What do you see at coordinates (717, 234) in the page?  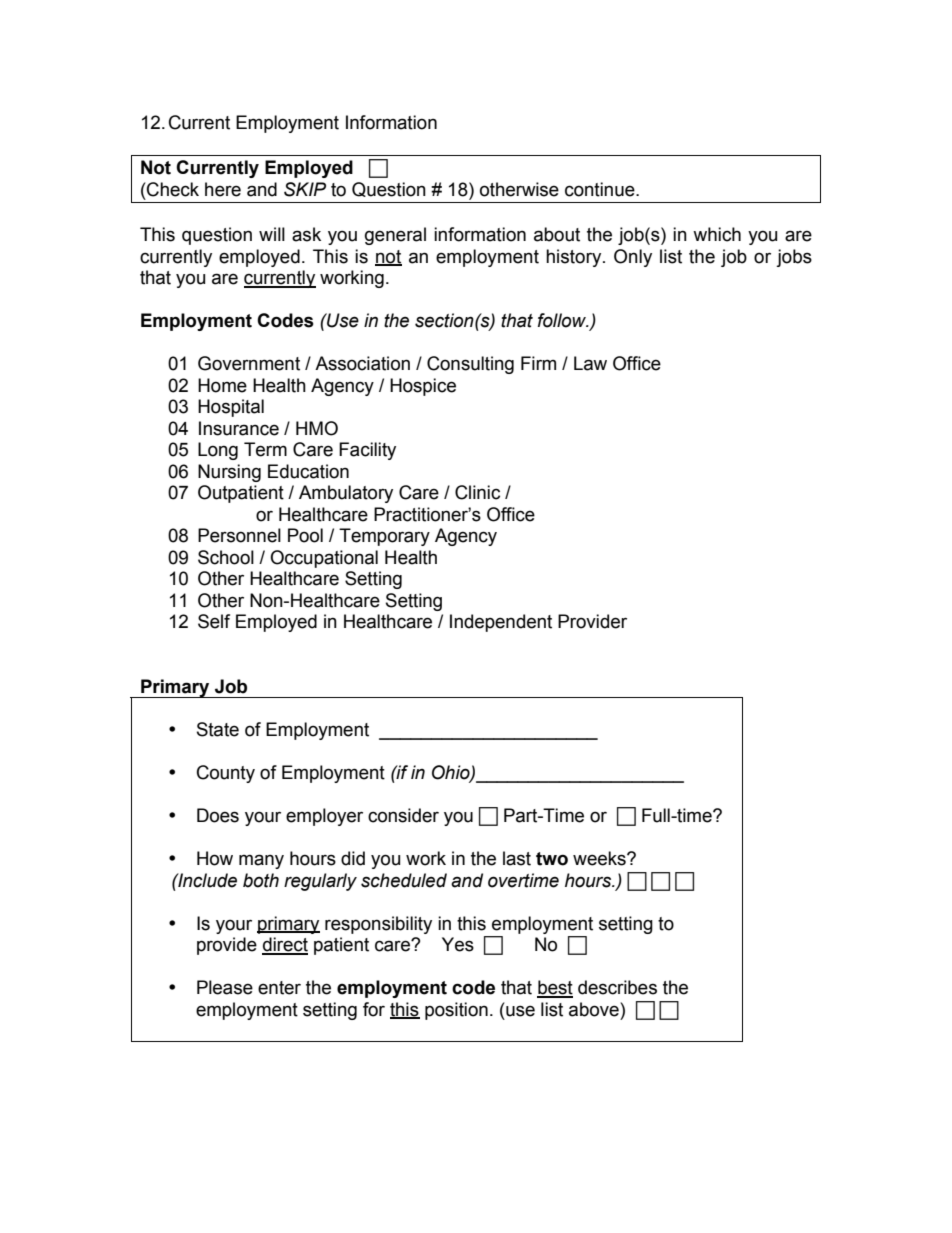 I see `which` at bounding box center [717, 234].
